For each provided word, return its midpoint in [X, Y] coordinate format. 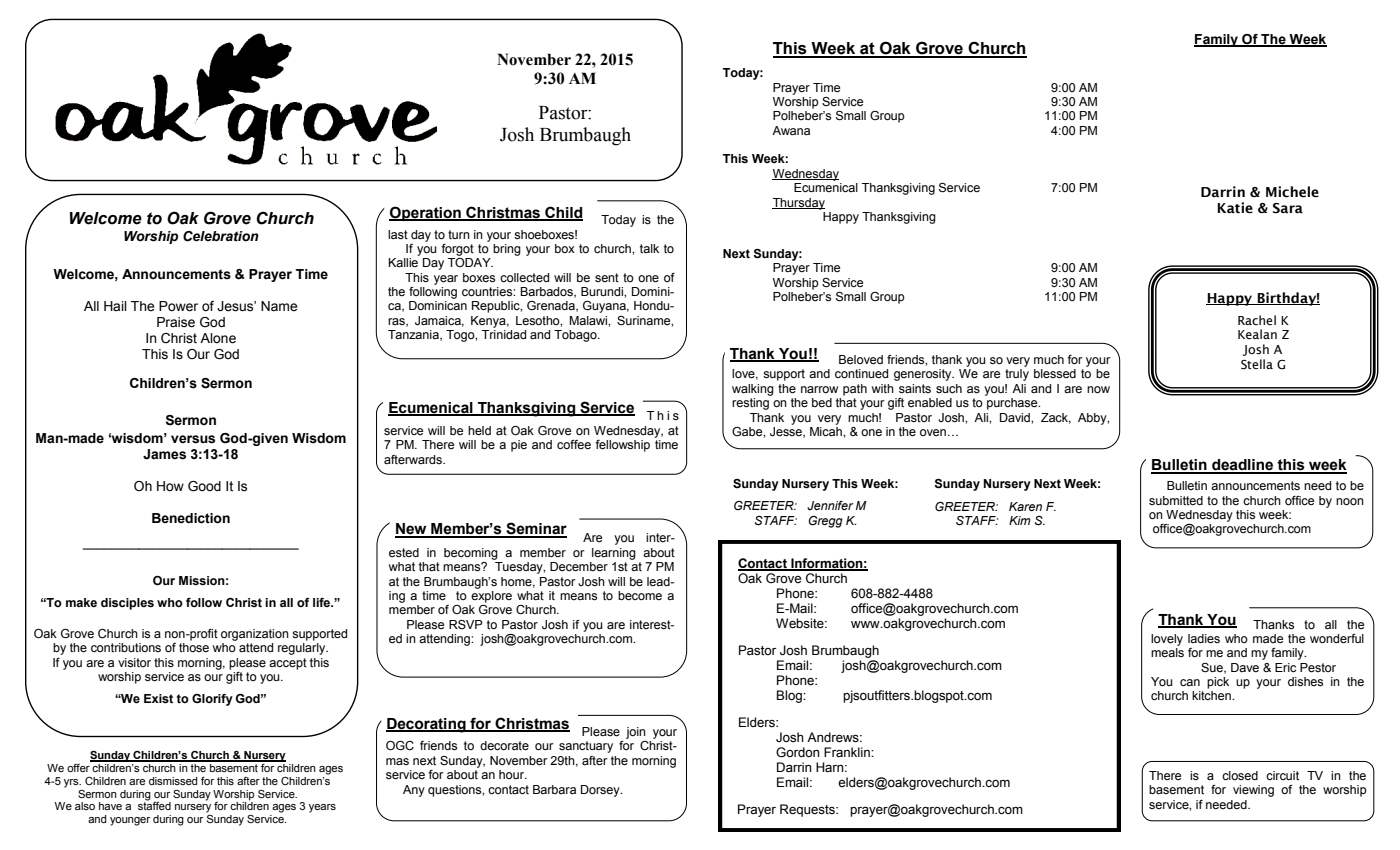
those [194, 647]
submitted [1176, 500]
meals [1167, 652]
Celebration [221, 236]
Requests [808, 810]
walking [753, 390]
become [640, 596]
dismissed [173, 781]
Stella [1257, 364]
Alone [218, 338]
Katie [1235, 208]
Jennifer [830, 505]
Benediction [191, 518]
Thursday [798, 204]
